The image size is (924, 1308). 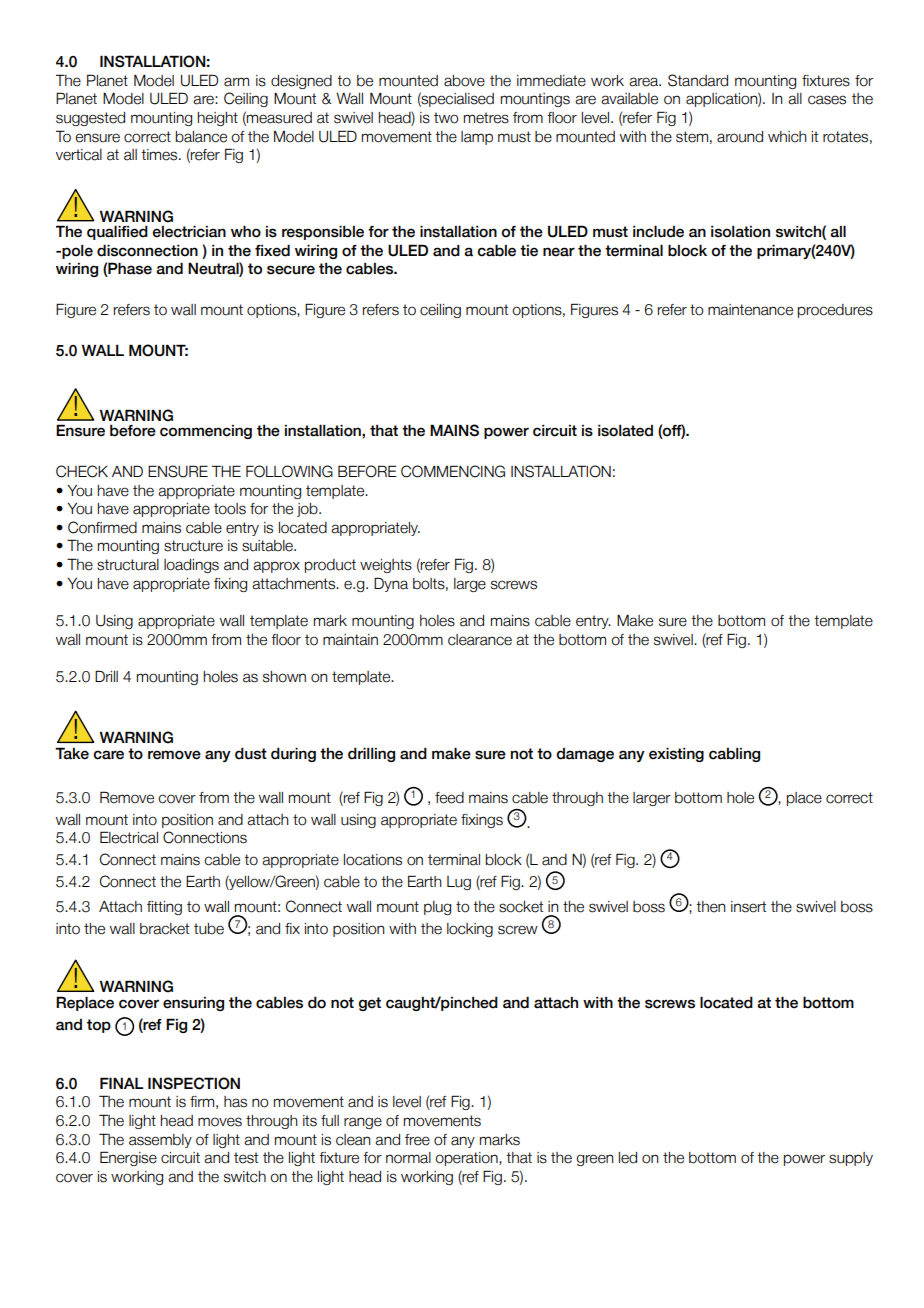 What do you see at coordinates (467, 1159) in the screenshot?
I see `operation` at bounding box center [467, 1159].
